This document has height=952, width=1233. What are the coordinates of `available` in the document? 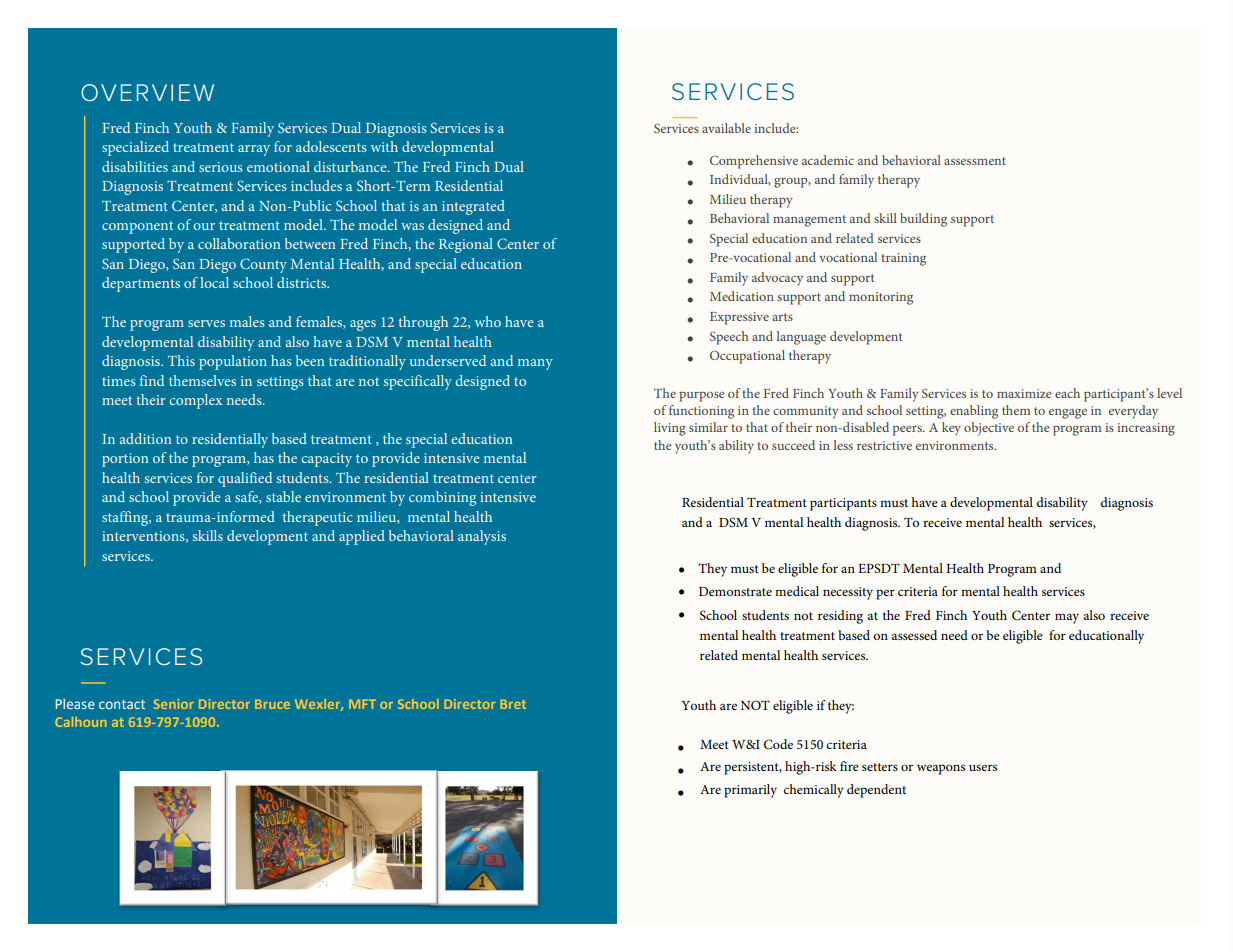 It's located at (726, 128).
